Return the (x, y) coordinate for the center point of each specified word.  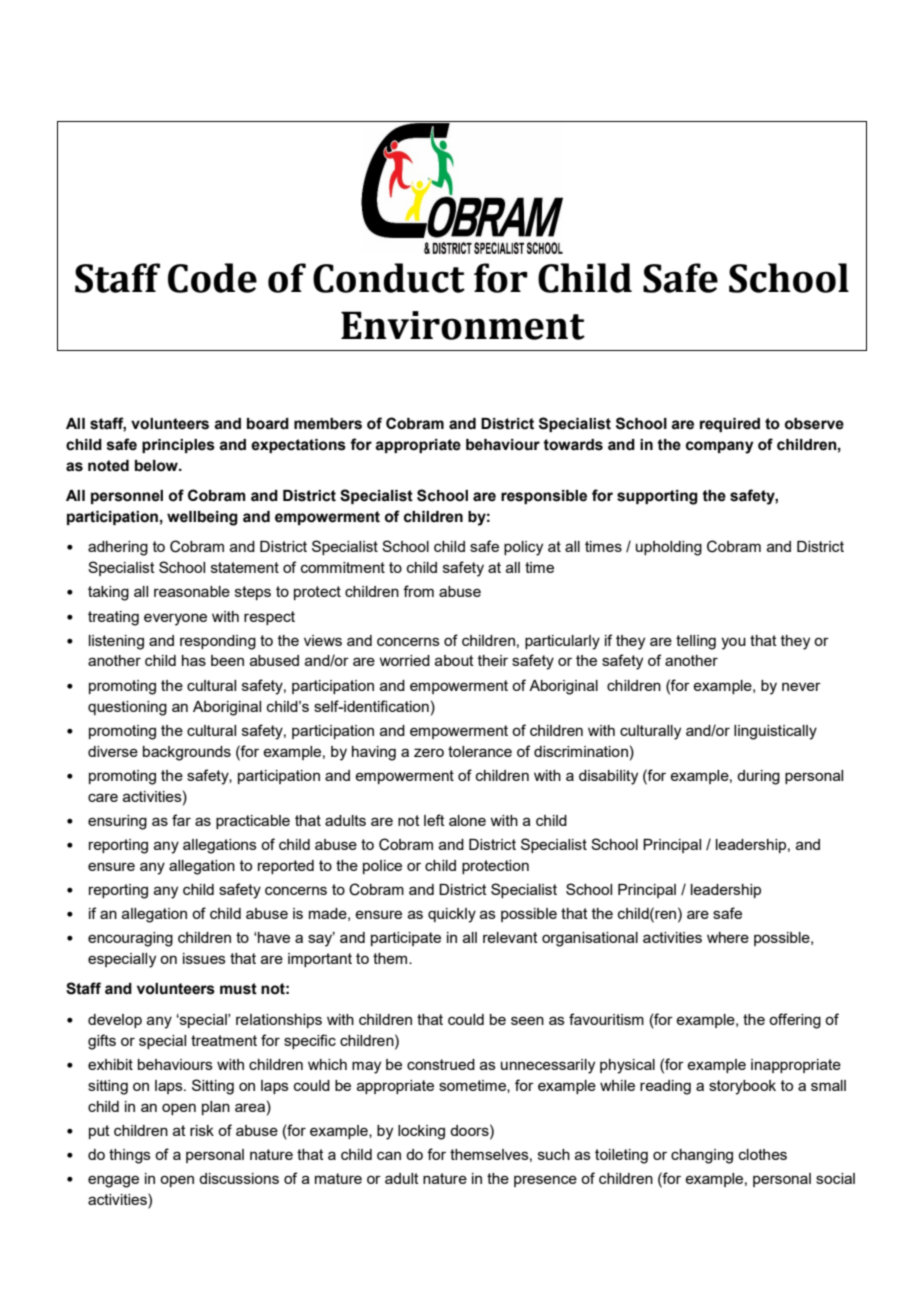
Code (212, 278)
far (181, 820)
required (730, 425)
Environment (463, 325)
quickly (452, 915)
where (728, 937)
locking (421, 1132)
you (733, 643)
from (418, 591)
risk (202, 1130)
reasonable (192, 591)
